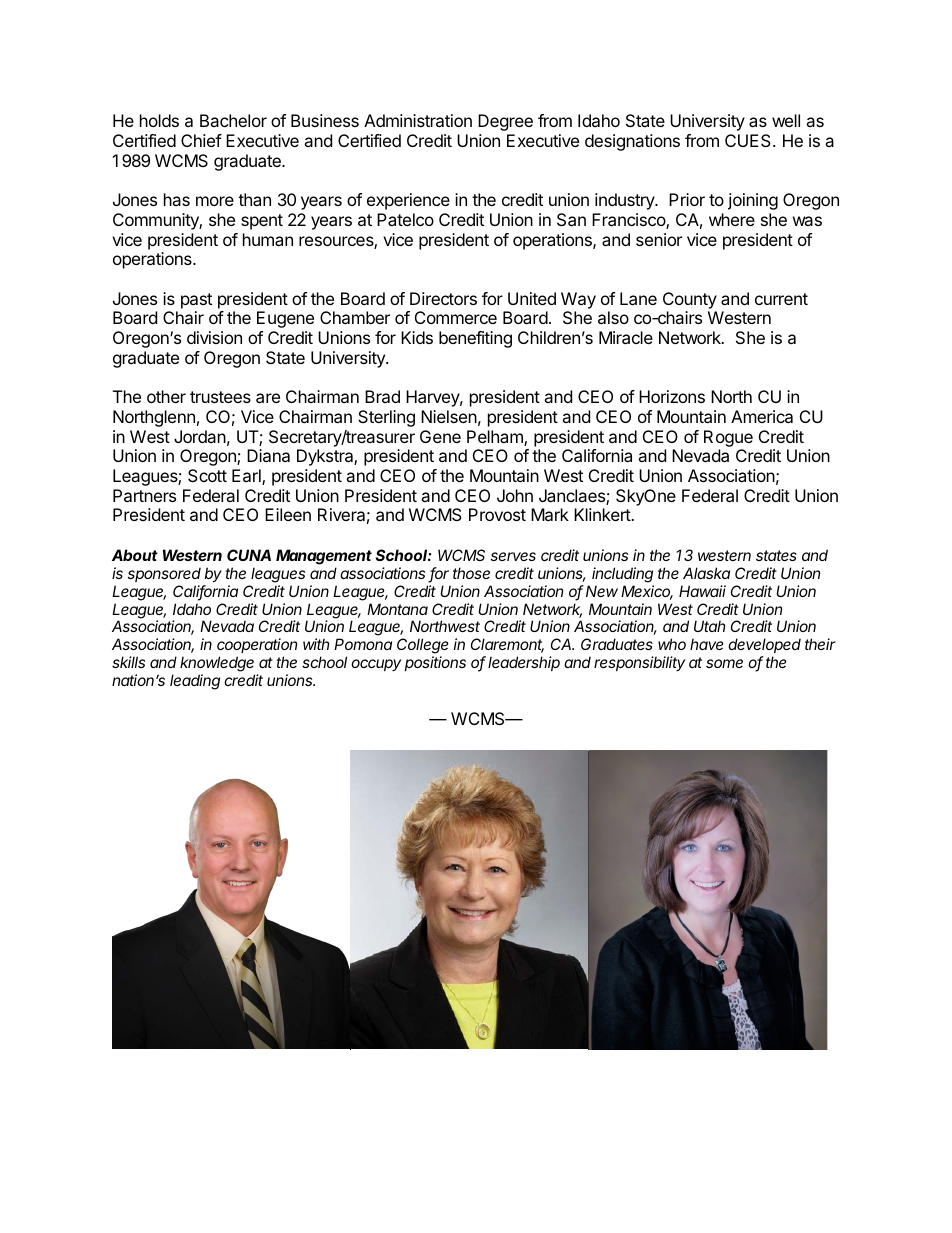  I want to click on CUES, so click(749, 140).
